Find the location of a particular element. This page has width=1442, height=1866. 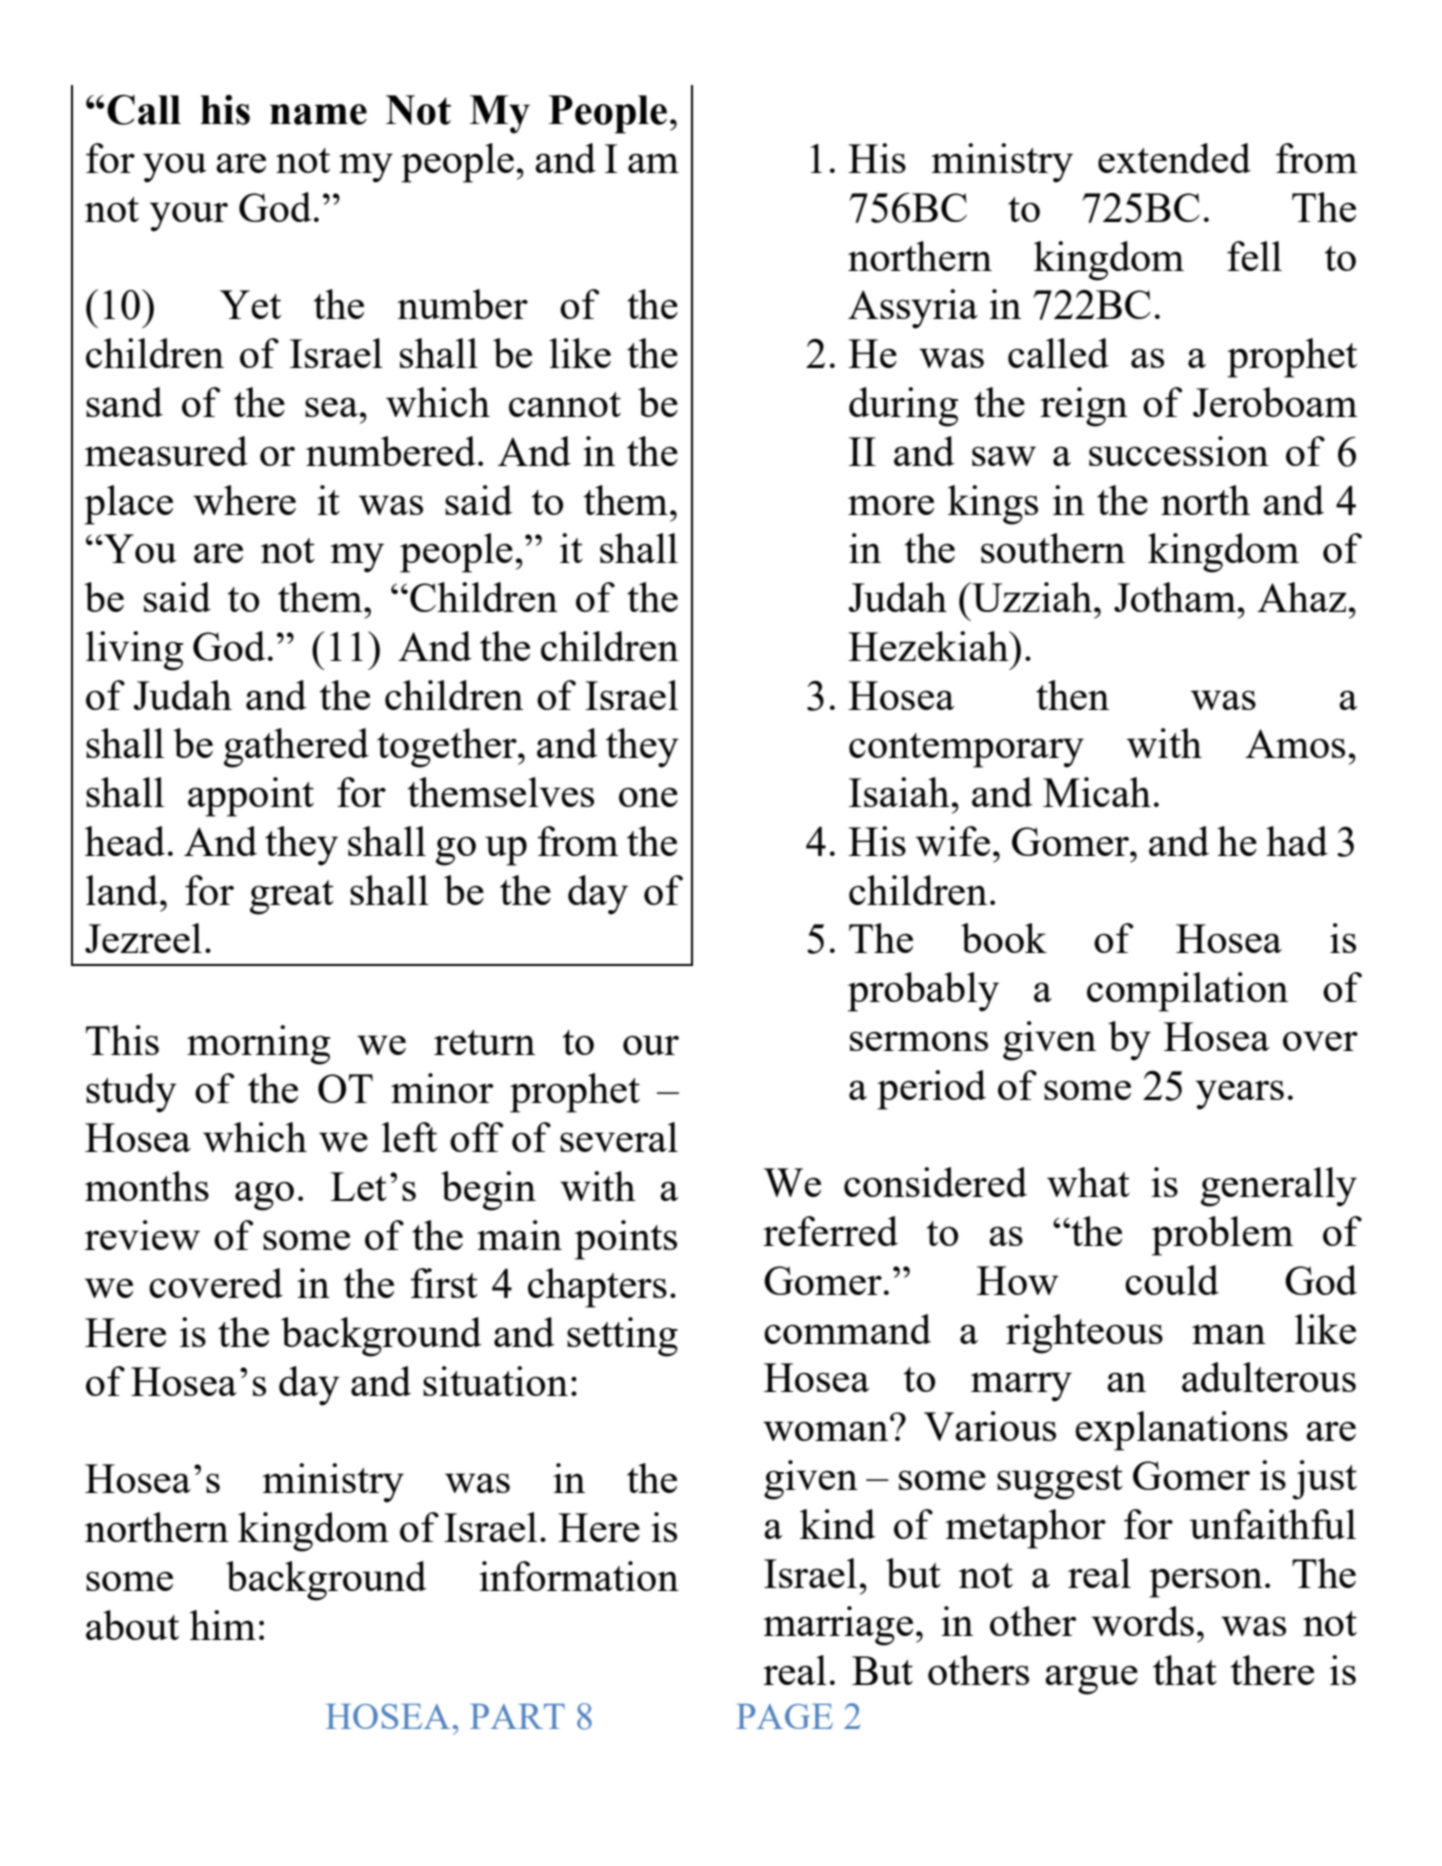

him is located at coordinates (223, 1625).
